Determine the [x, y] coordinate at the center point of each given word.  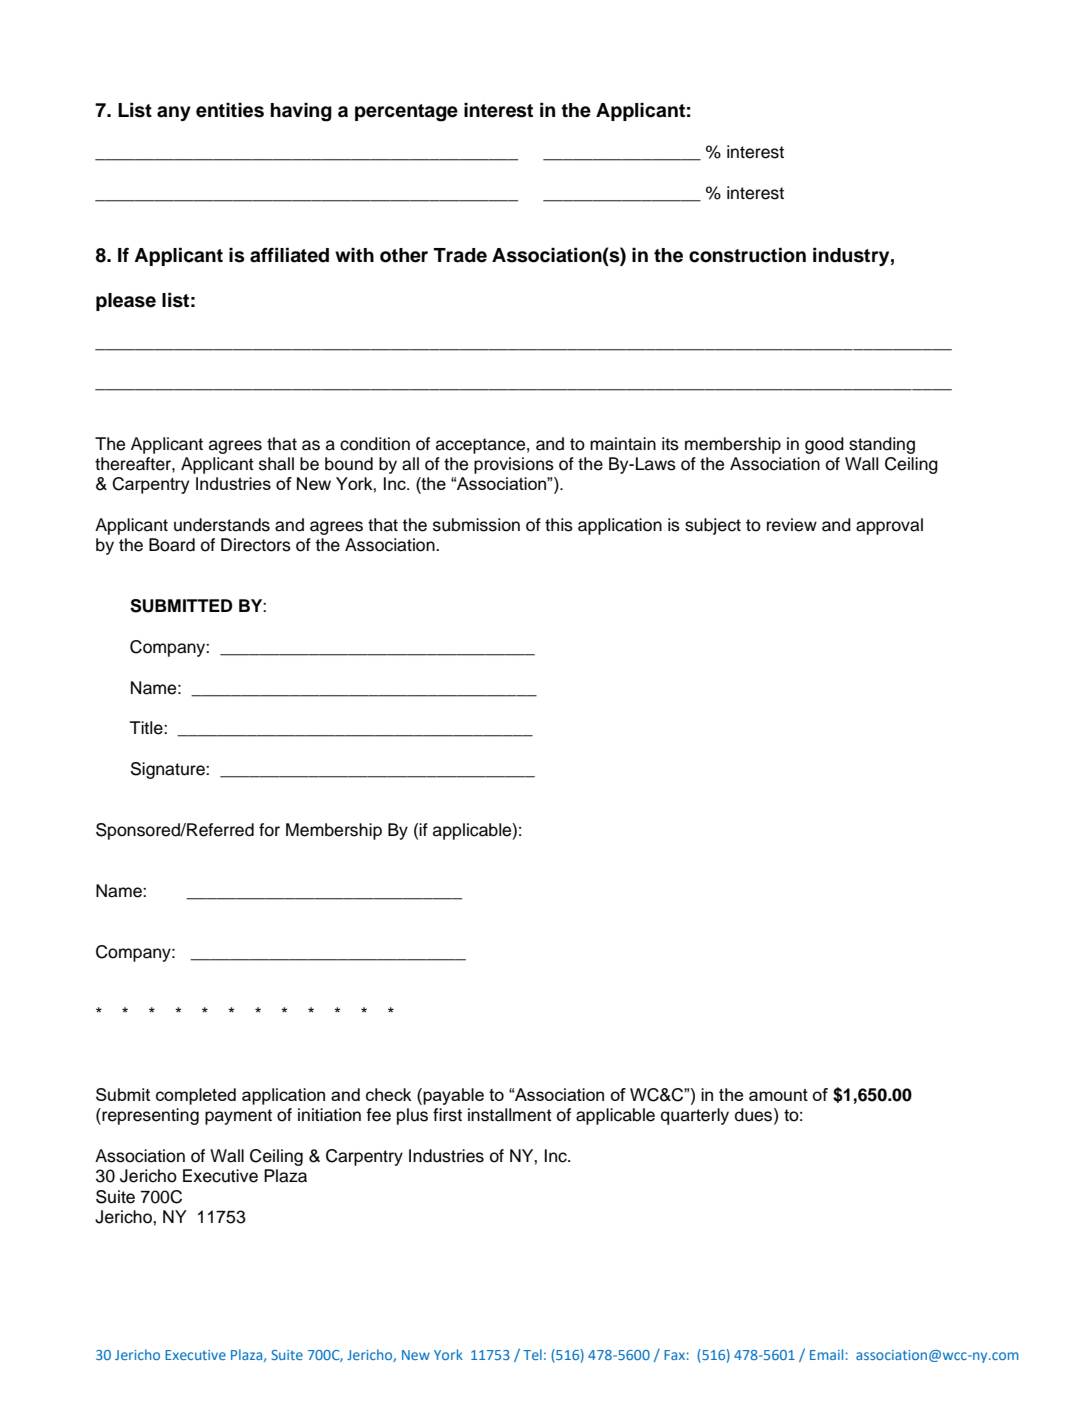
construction [747, 255]
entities [230, 110]
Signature [169, 770]
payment [238, 1117]
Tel [532, 1354]
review [792, 525]
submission [476, 525]
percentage [406, 113]
